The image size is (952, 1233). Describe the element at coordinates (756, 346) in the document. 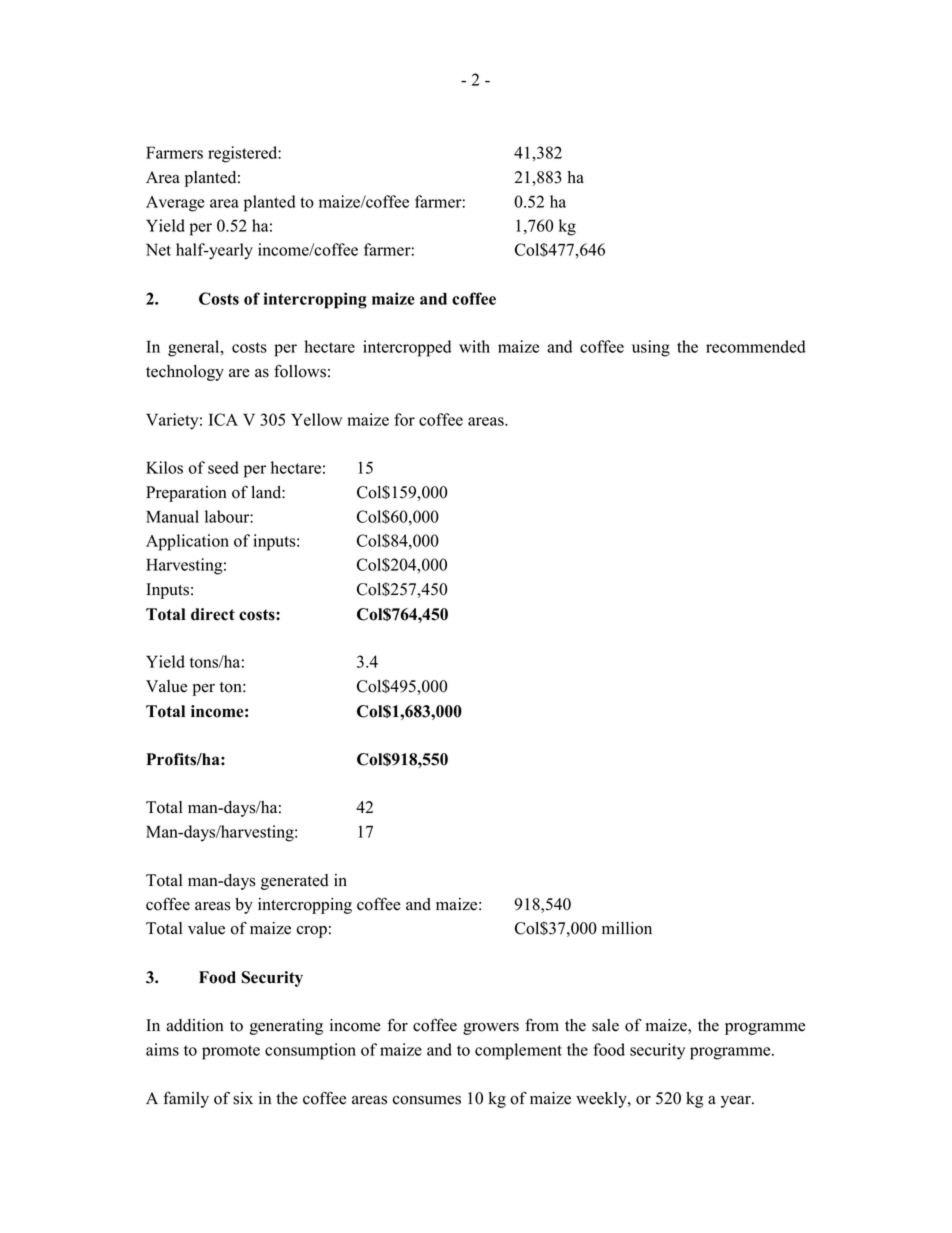

I see `recommended` at that location.
